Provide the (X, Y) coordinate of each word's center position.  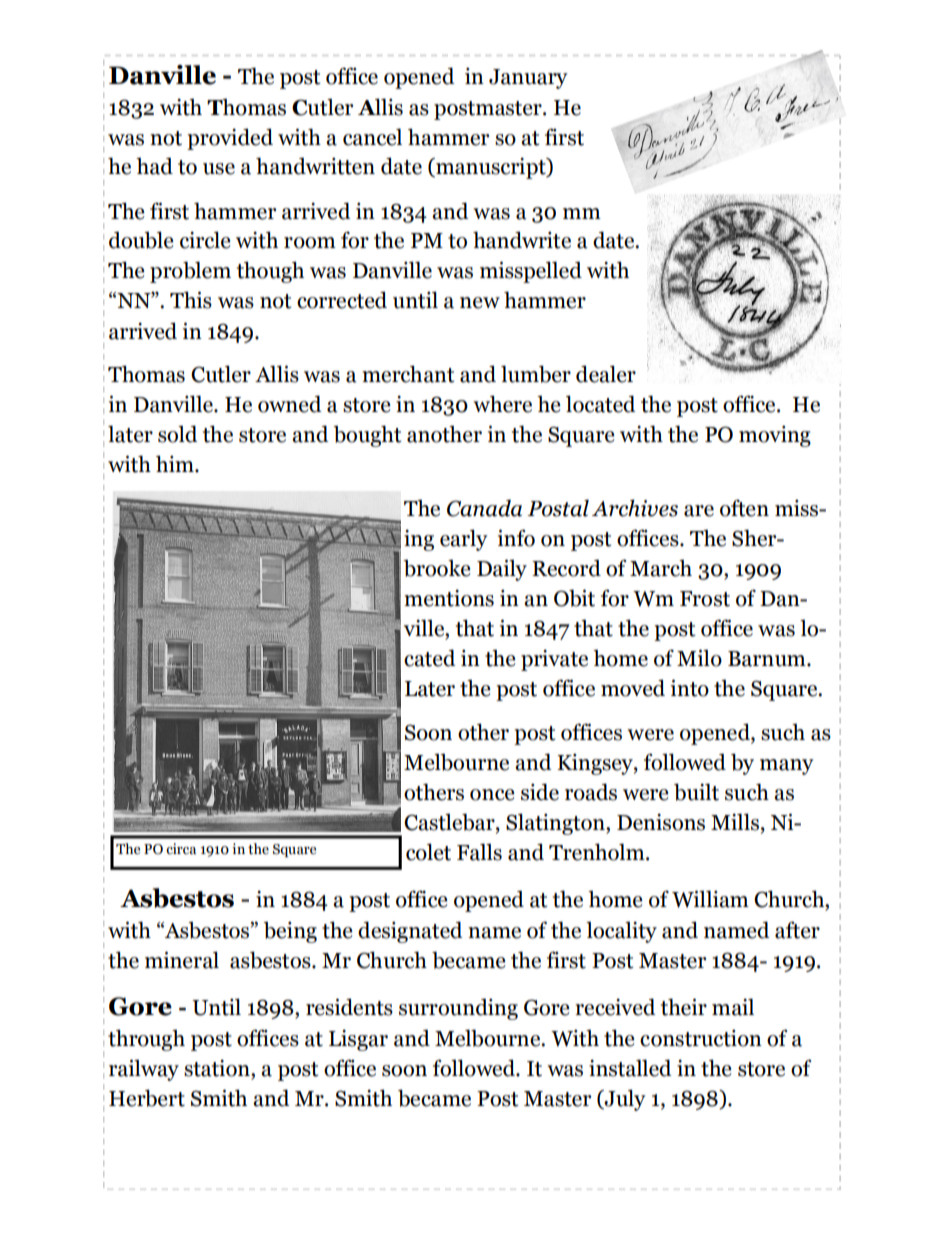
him (176, 463)
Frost (705, 599)
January (528, 79)
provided (230, 139)
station (218, 1068)
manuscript (491, 168)
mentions (449, 598)
